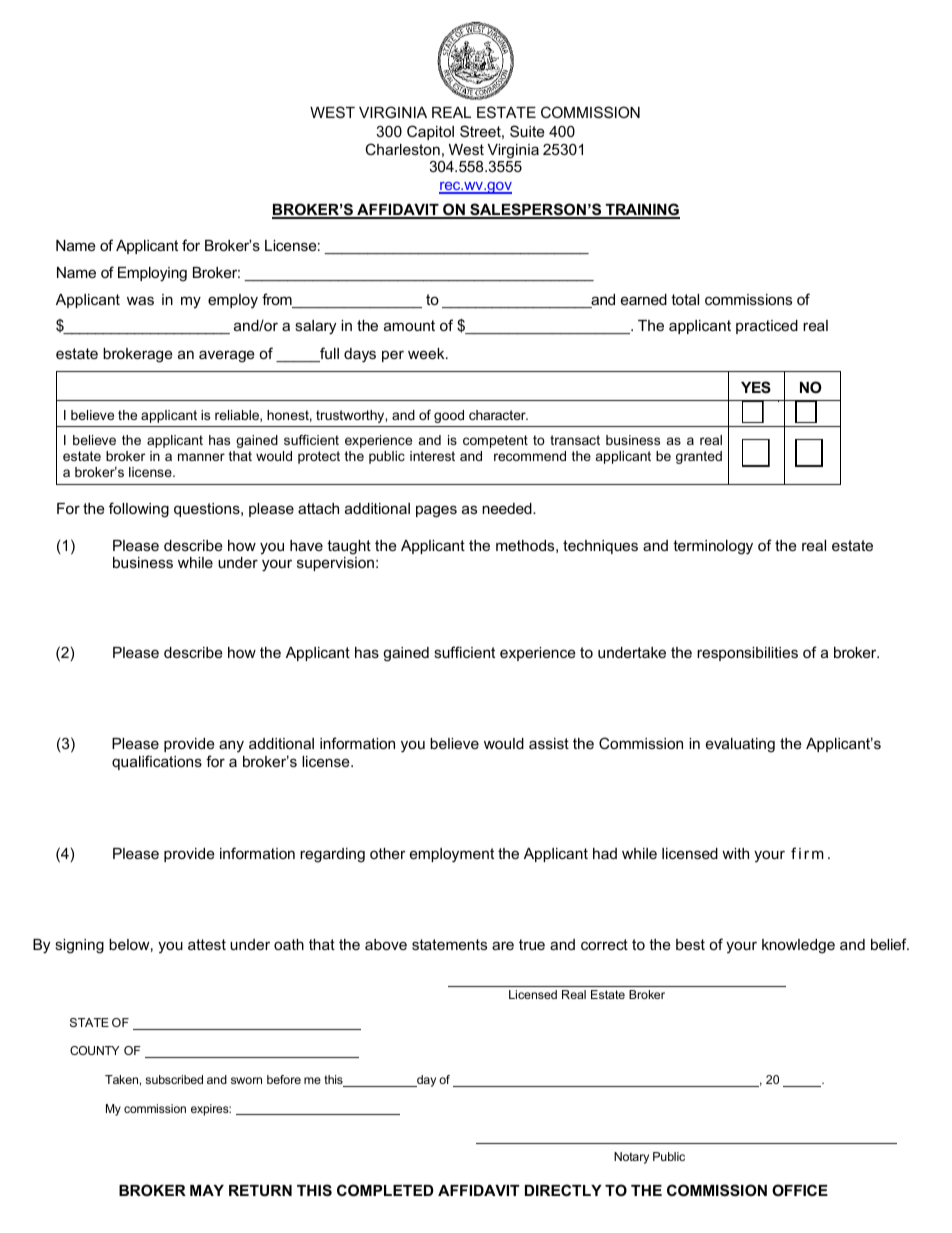  What do you see at coordinates (549, 743) in the image?
I see `assist` at bounding box center [549, 743].
